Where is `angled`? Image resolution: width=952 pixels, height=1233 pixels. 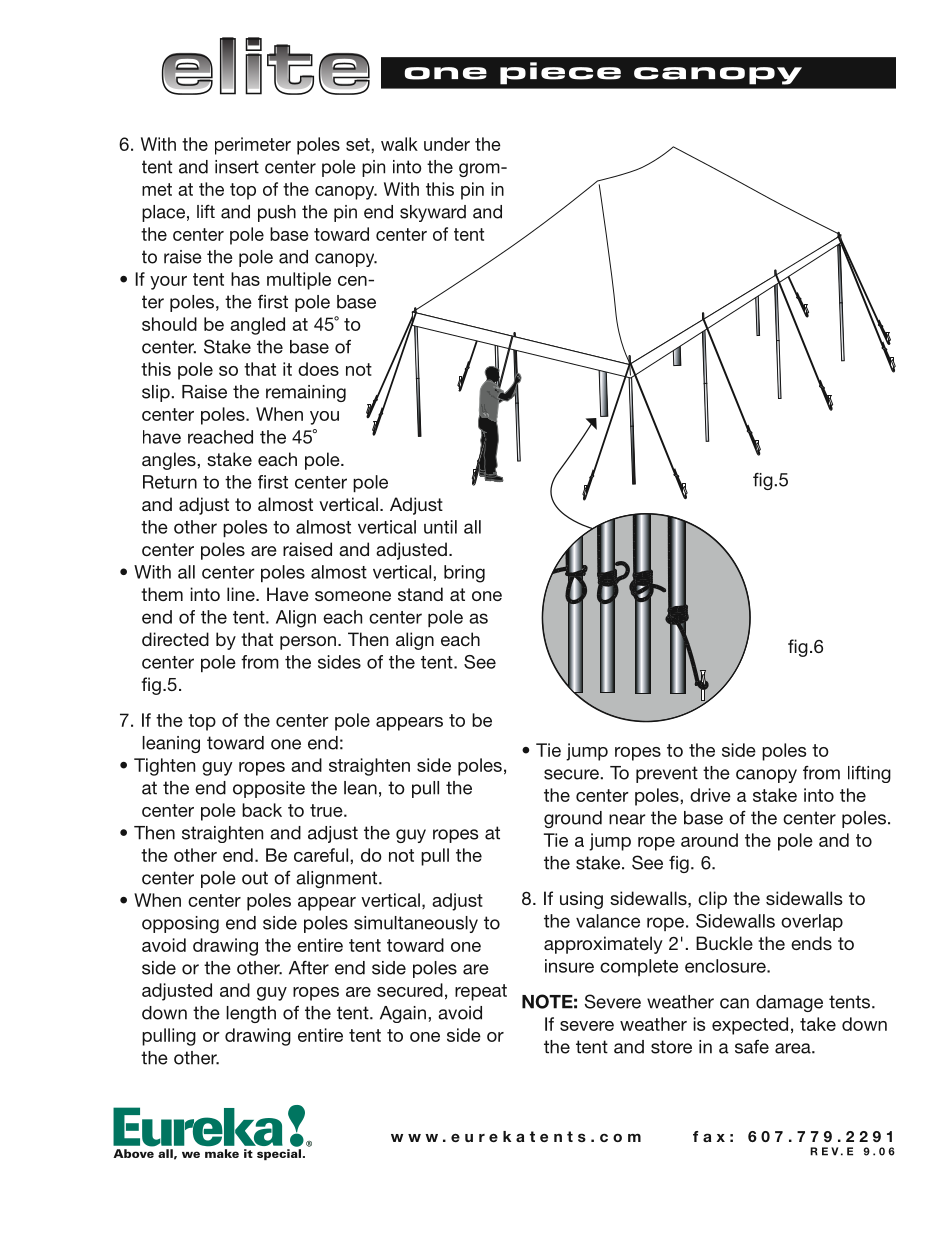
angled is located at coordinates (257, 326).
